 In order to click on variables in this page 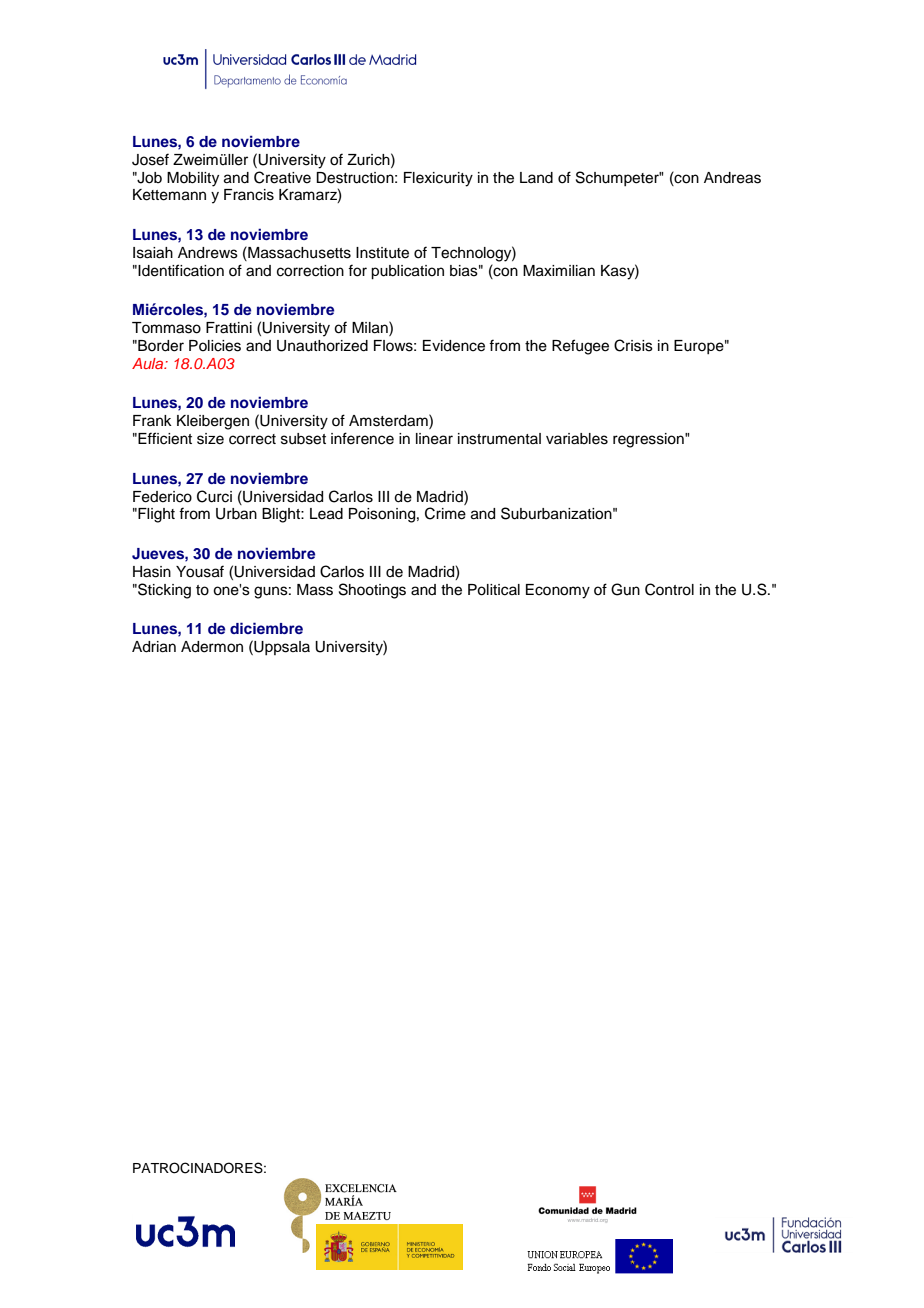, I will do `click(577, 439)`.
